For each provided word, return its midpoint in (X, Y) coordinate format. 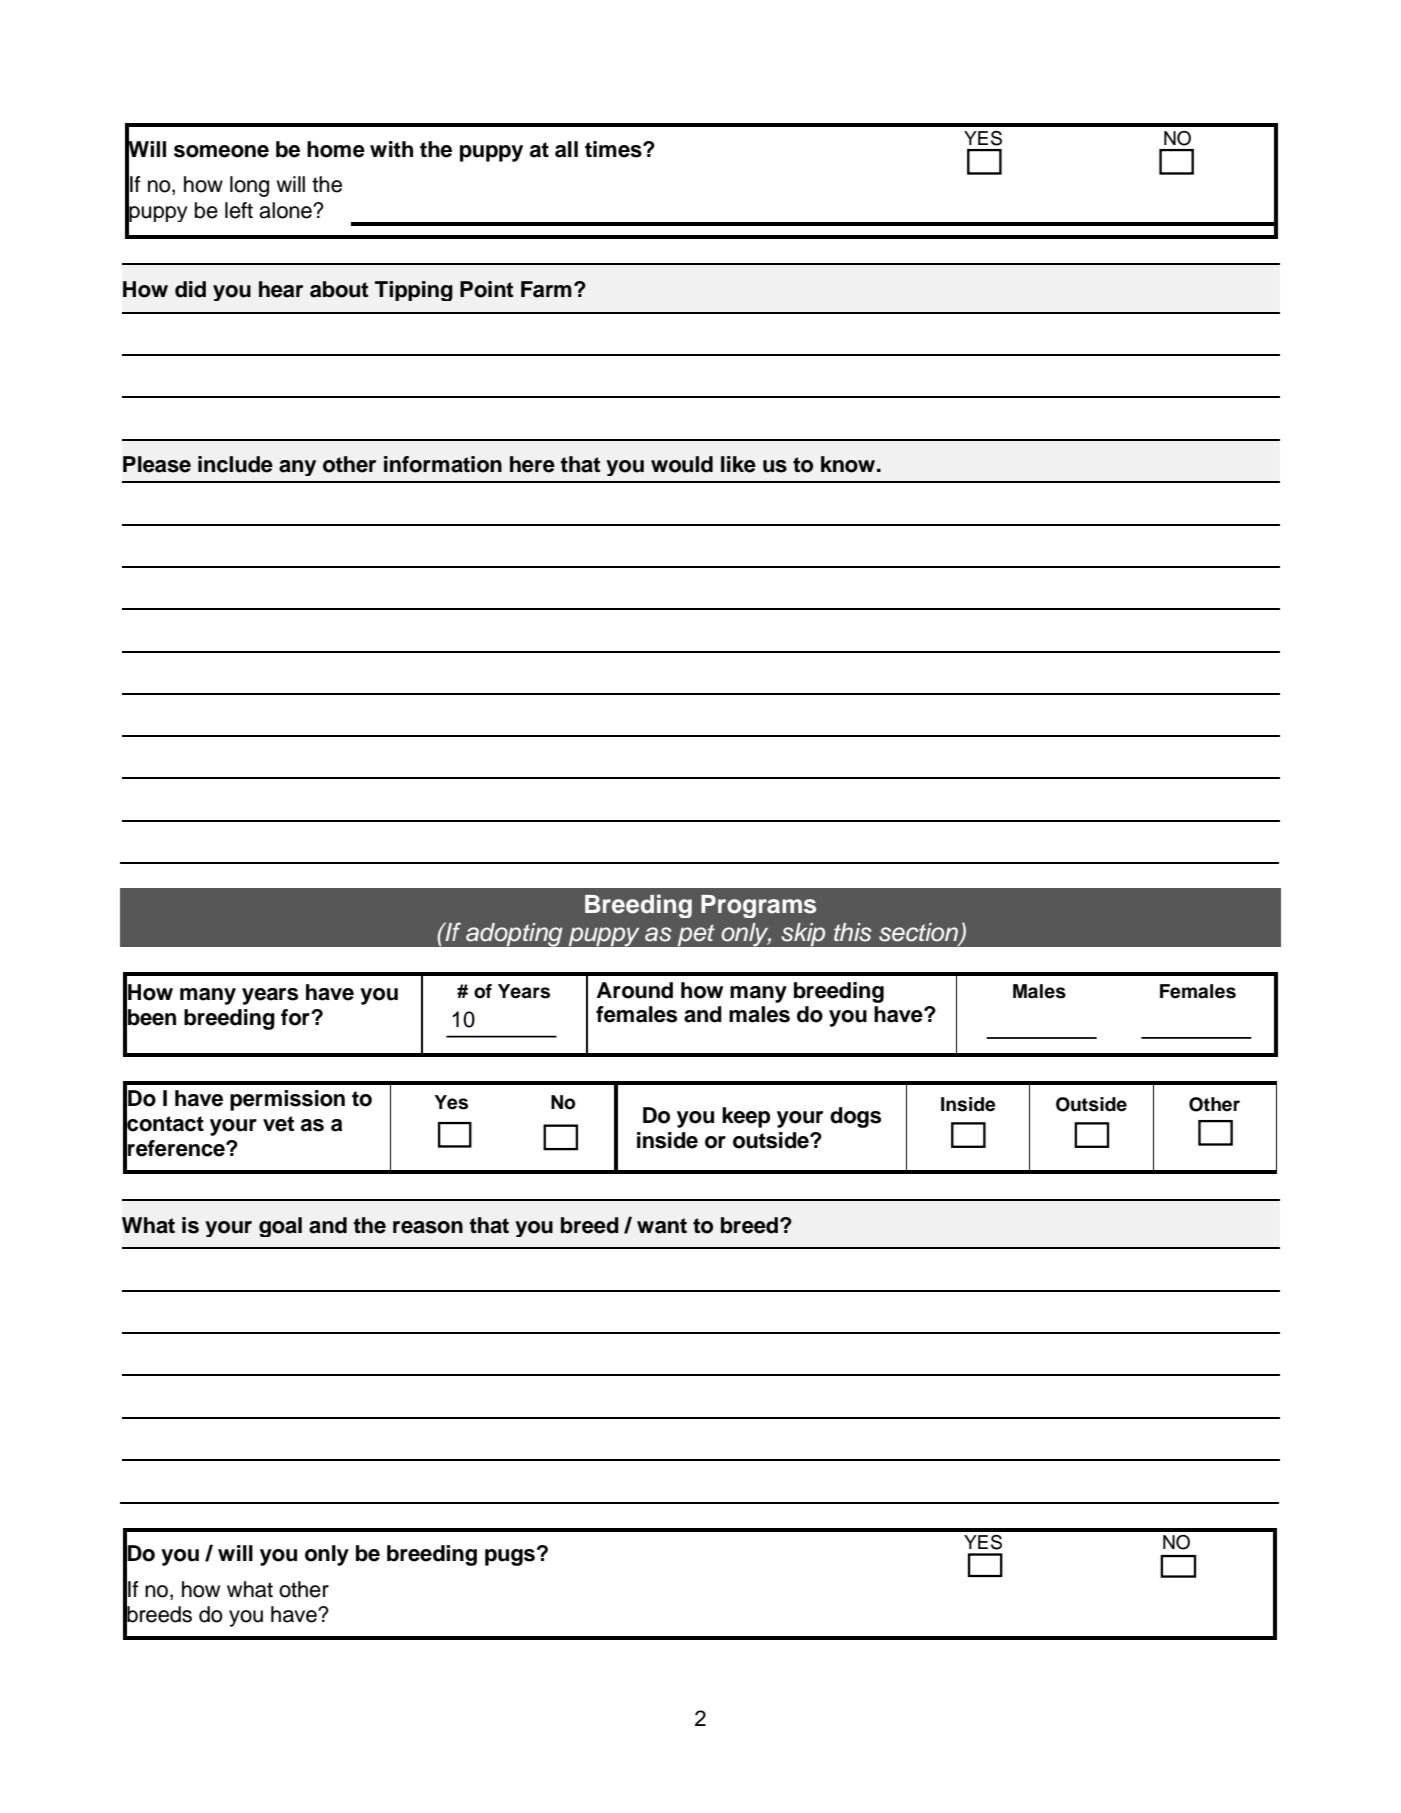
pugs (510, 1557)
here (532, 464)
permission (287, 1100)
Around (635, 990)
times (614, 149)
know (849, 464)
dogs (855, 1117)
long (249, 186)
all (566, 149)
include (235, 464)
